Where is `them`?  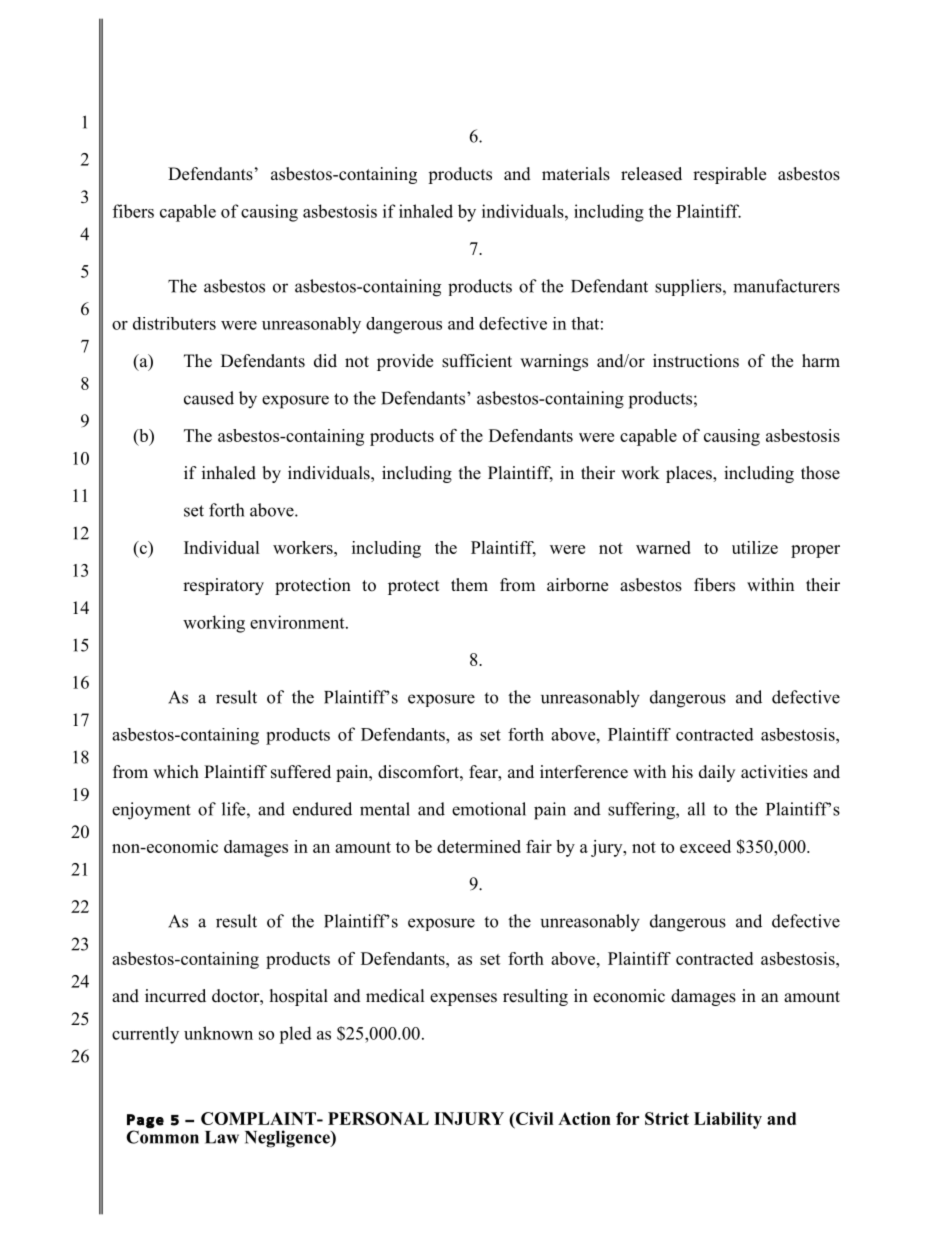 them is located at coordinates (469, 585).
